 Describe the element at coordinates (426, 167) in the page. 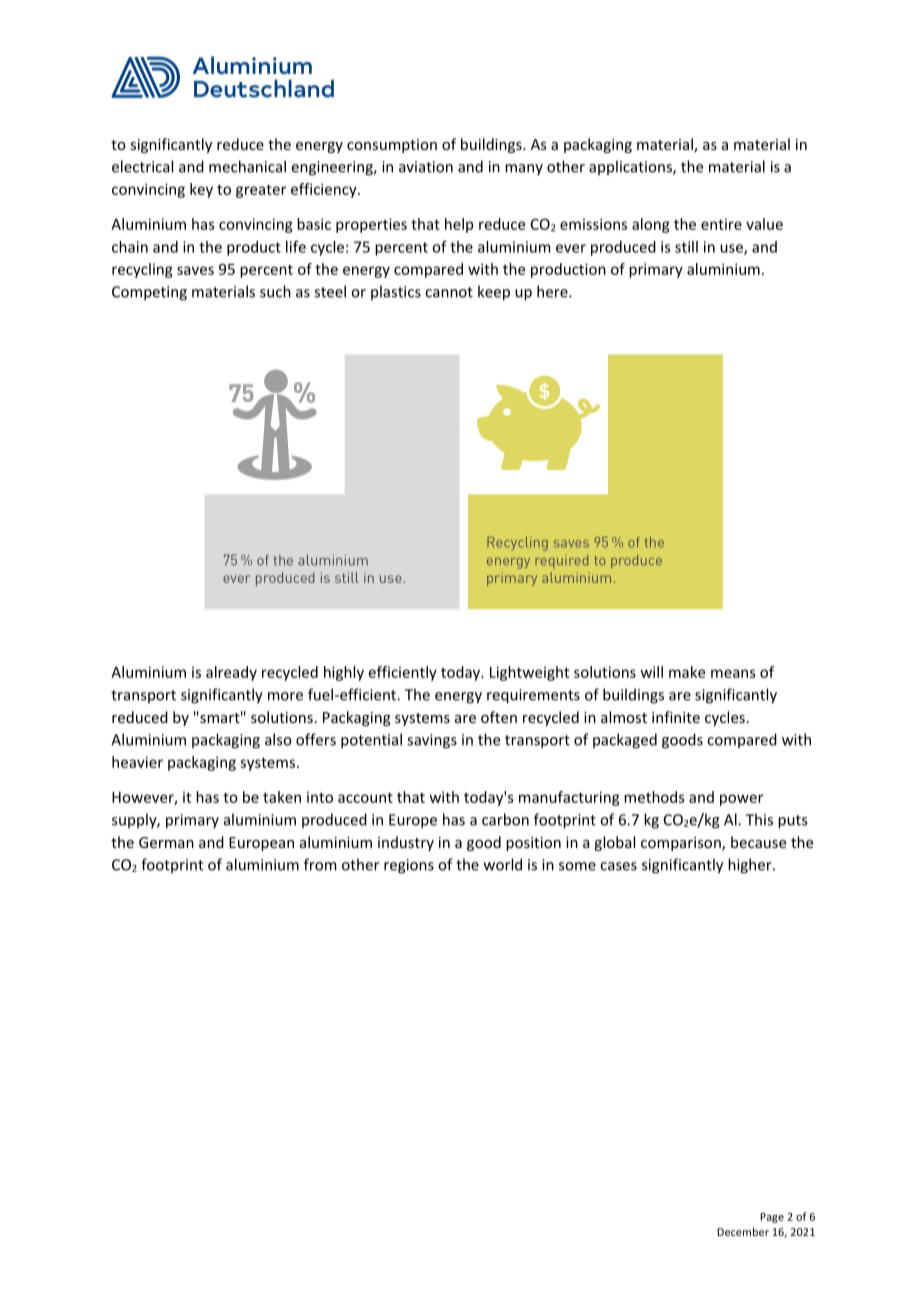

I see `aviation` at that location.
